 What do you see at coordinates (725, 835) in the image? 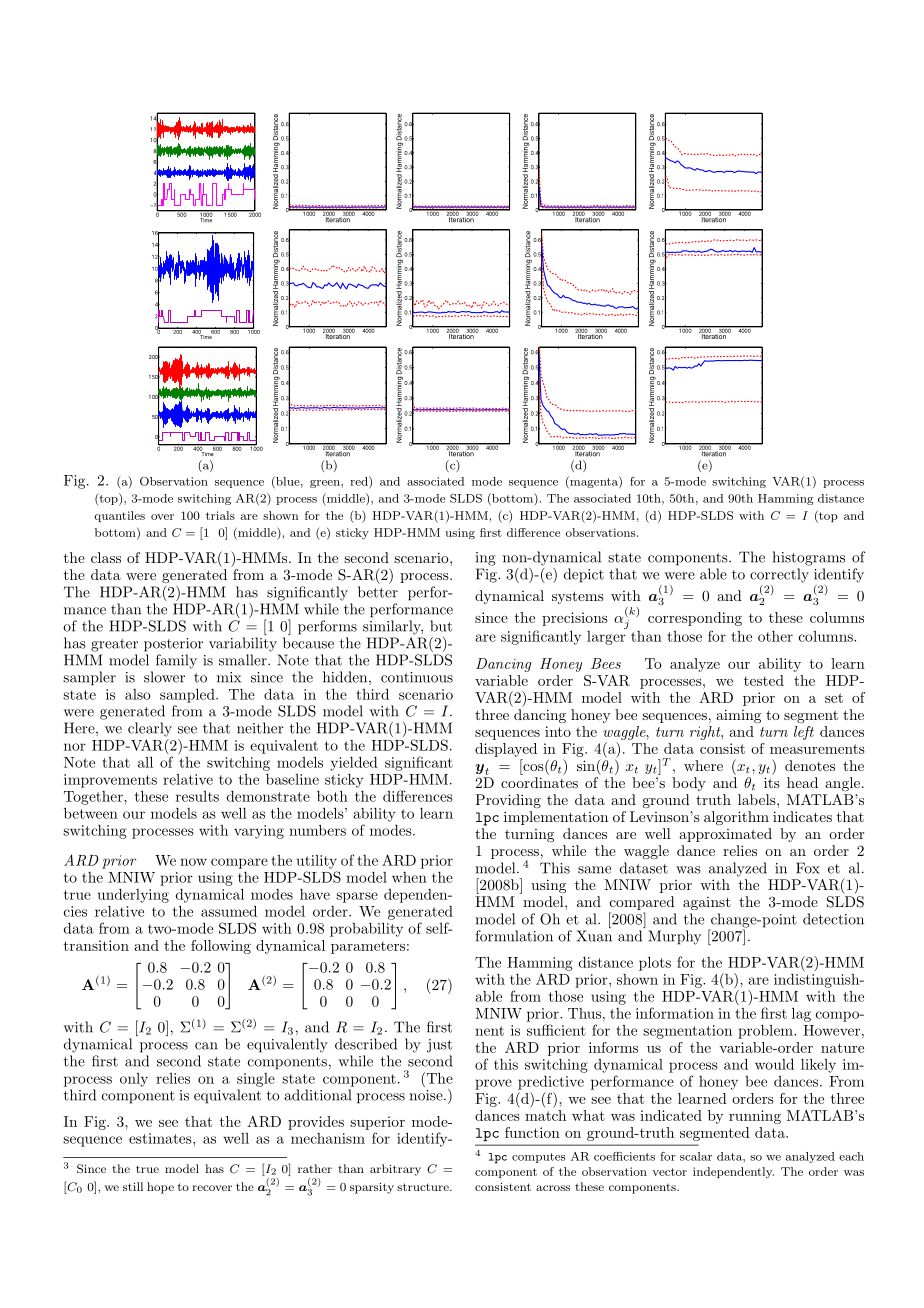
I see `approximated` at bounding box center [725, 835].
